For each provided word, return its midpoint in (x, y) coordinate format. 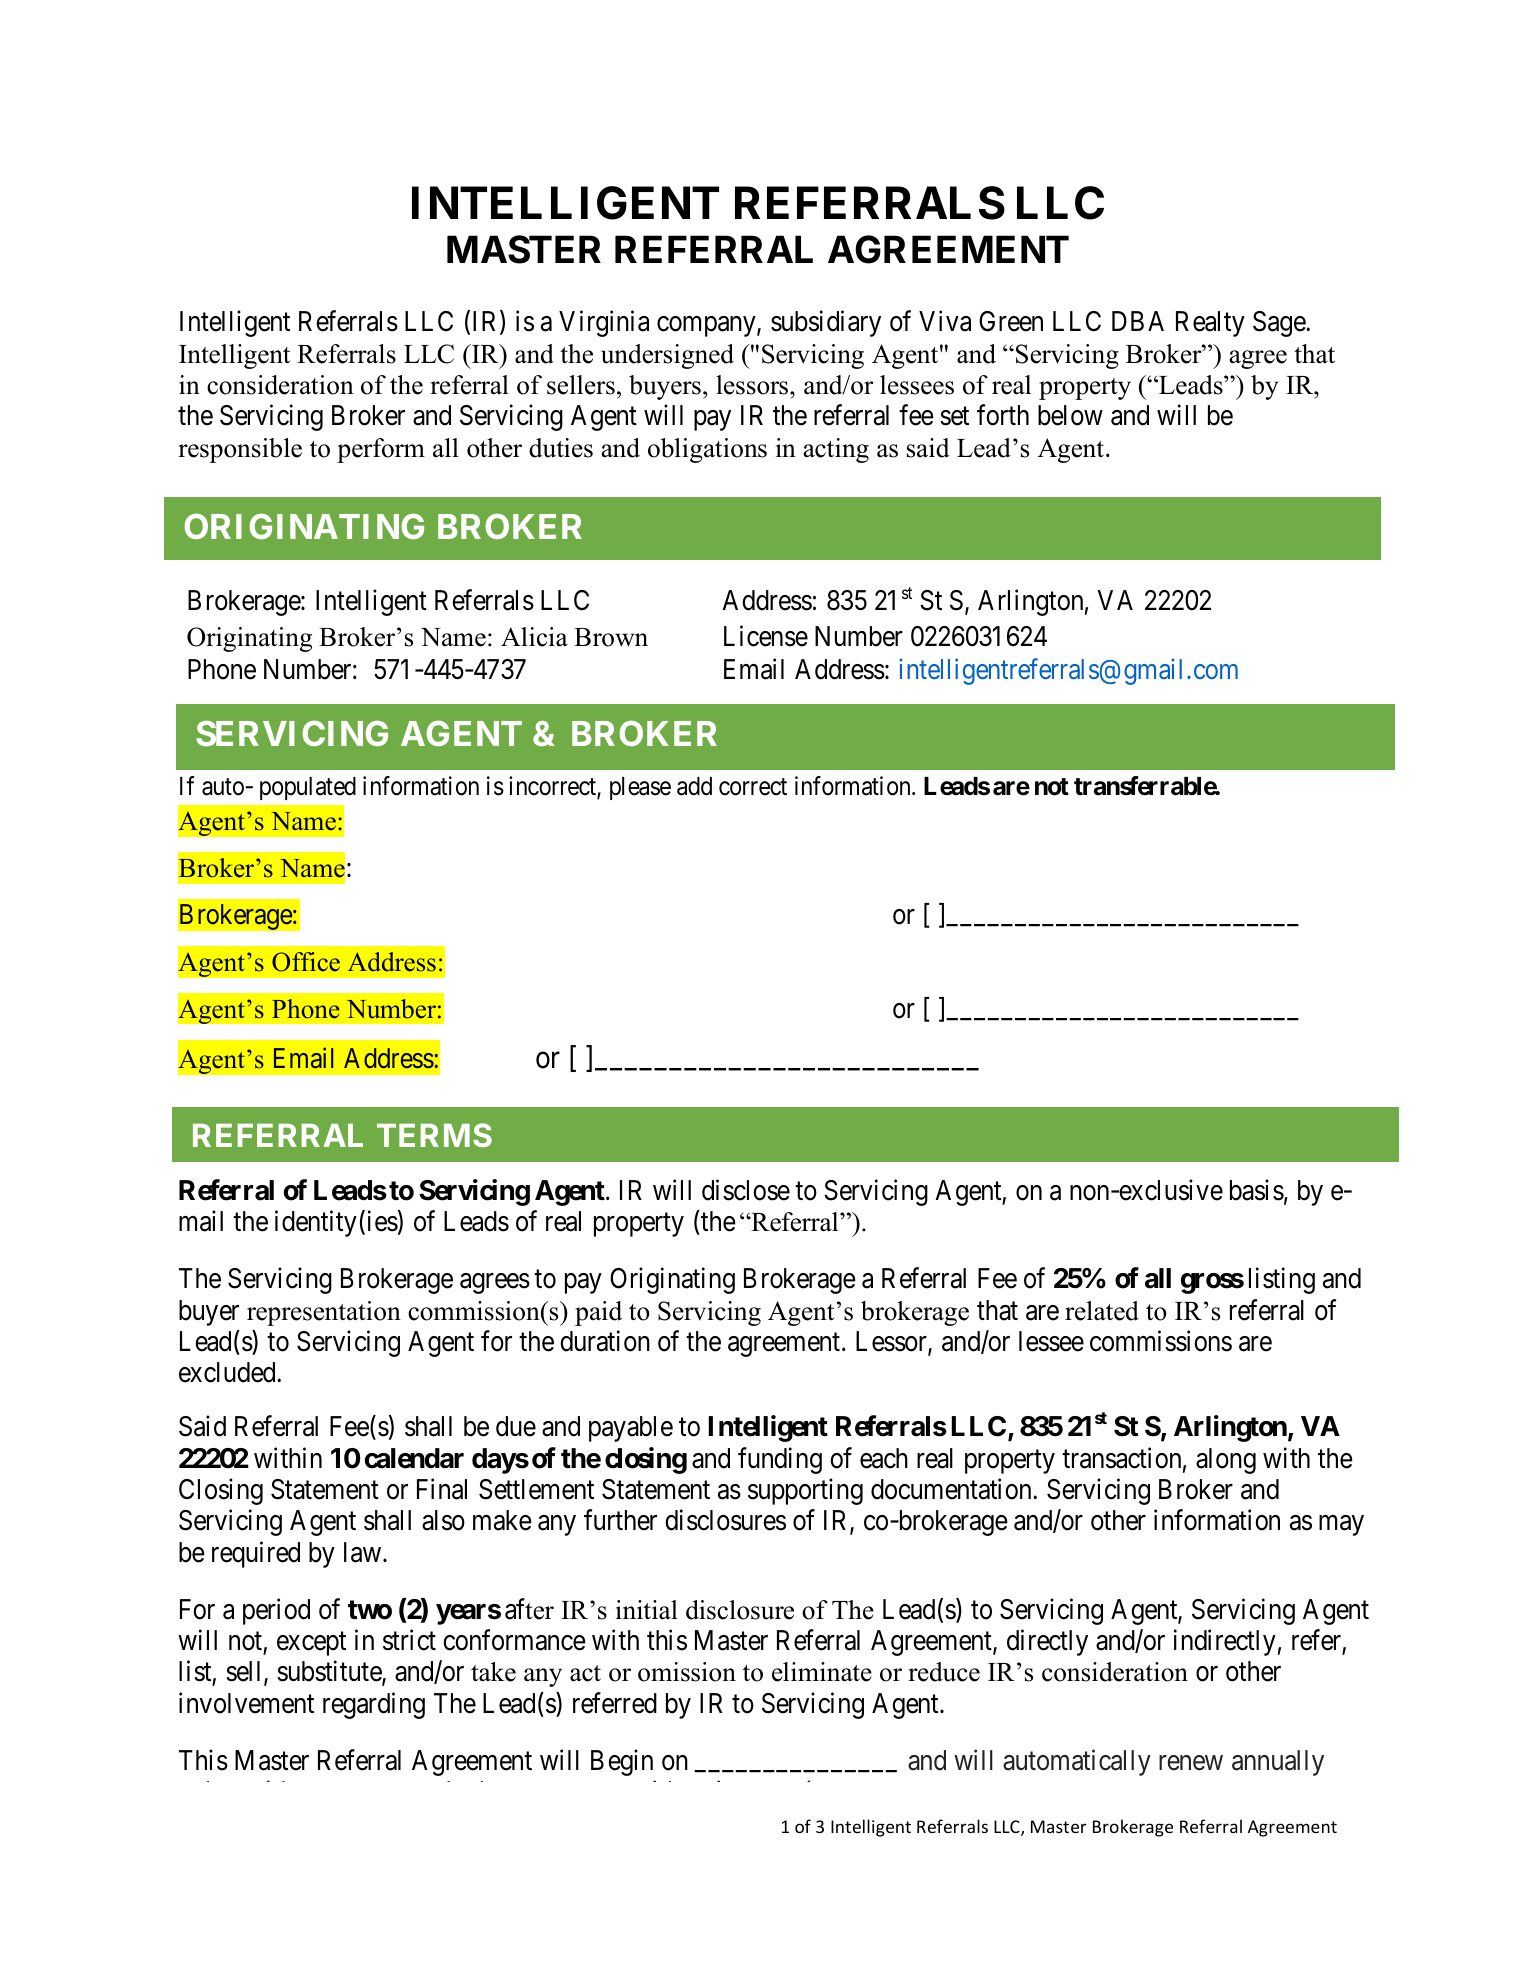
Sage (1280, 324)
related (1102, 1311)
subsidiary (826, 324)
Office (306, 962)
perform (381, 450)
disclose (746, 1190)
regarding (374, 1705)
